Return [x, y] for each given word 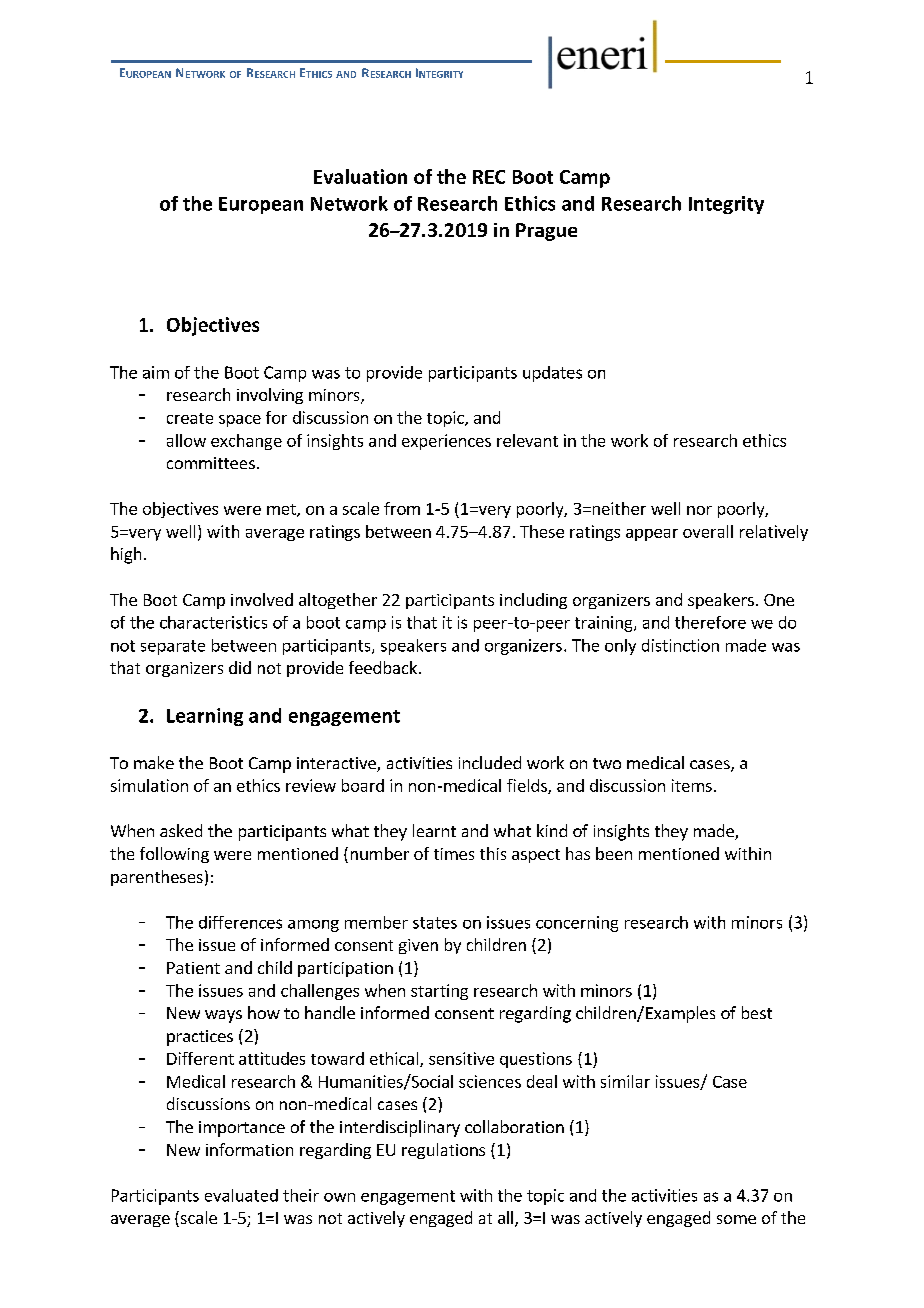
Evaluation [360, 176]
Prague [546, 232]
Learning [205, 717]
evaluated [241, 1195]
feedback [383, 667]
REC [489, 177]
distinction [680, 645]
